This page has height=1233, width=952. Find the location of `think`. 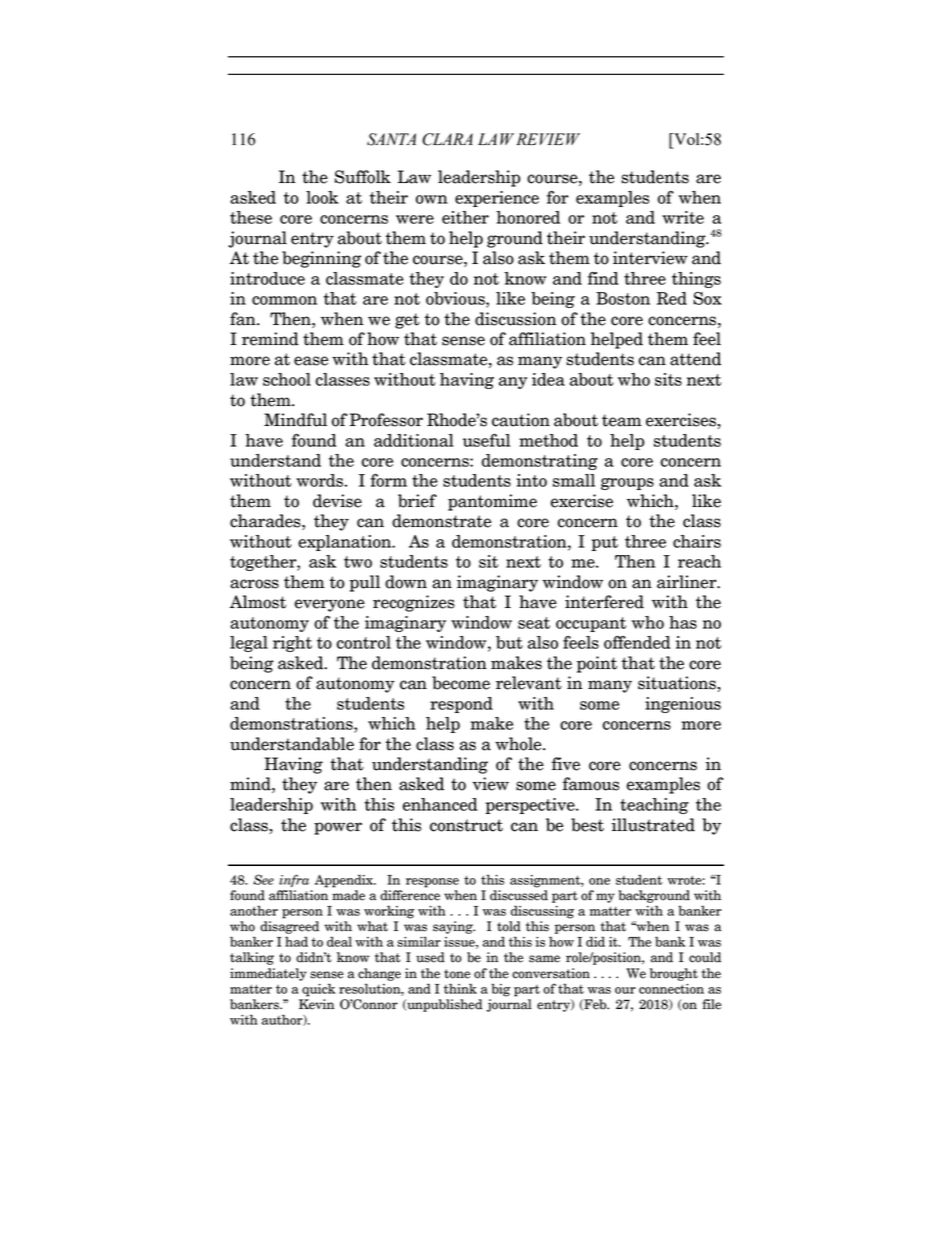

think is located at coordinates (460, 988).
